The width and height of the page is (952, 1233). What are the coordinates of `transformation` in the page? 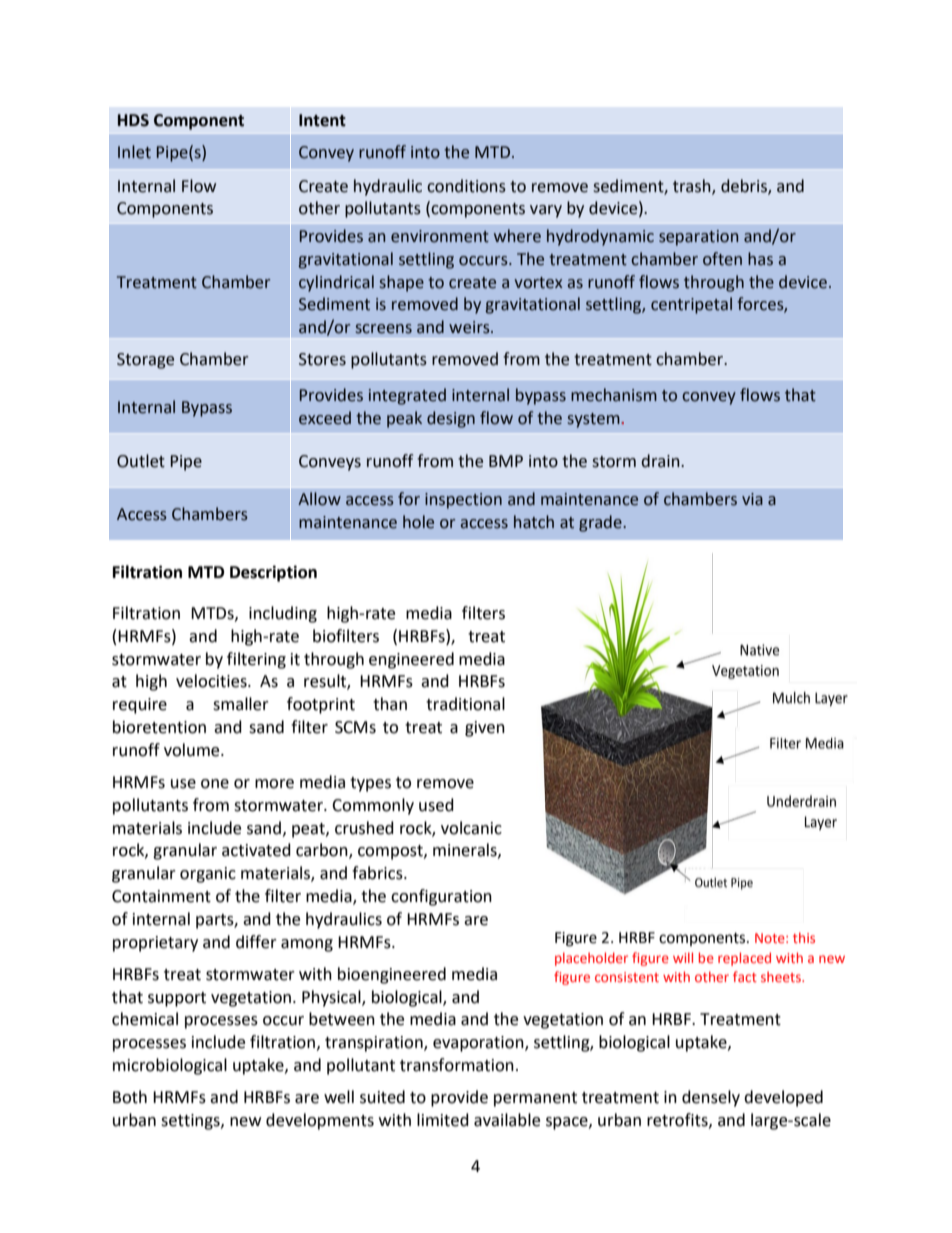 It's located at (457, 1065).
